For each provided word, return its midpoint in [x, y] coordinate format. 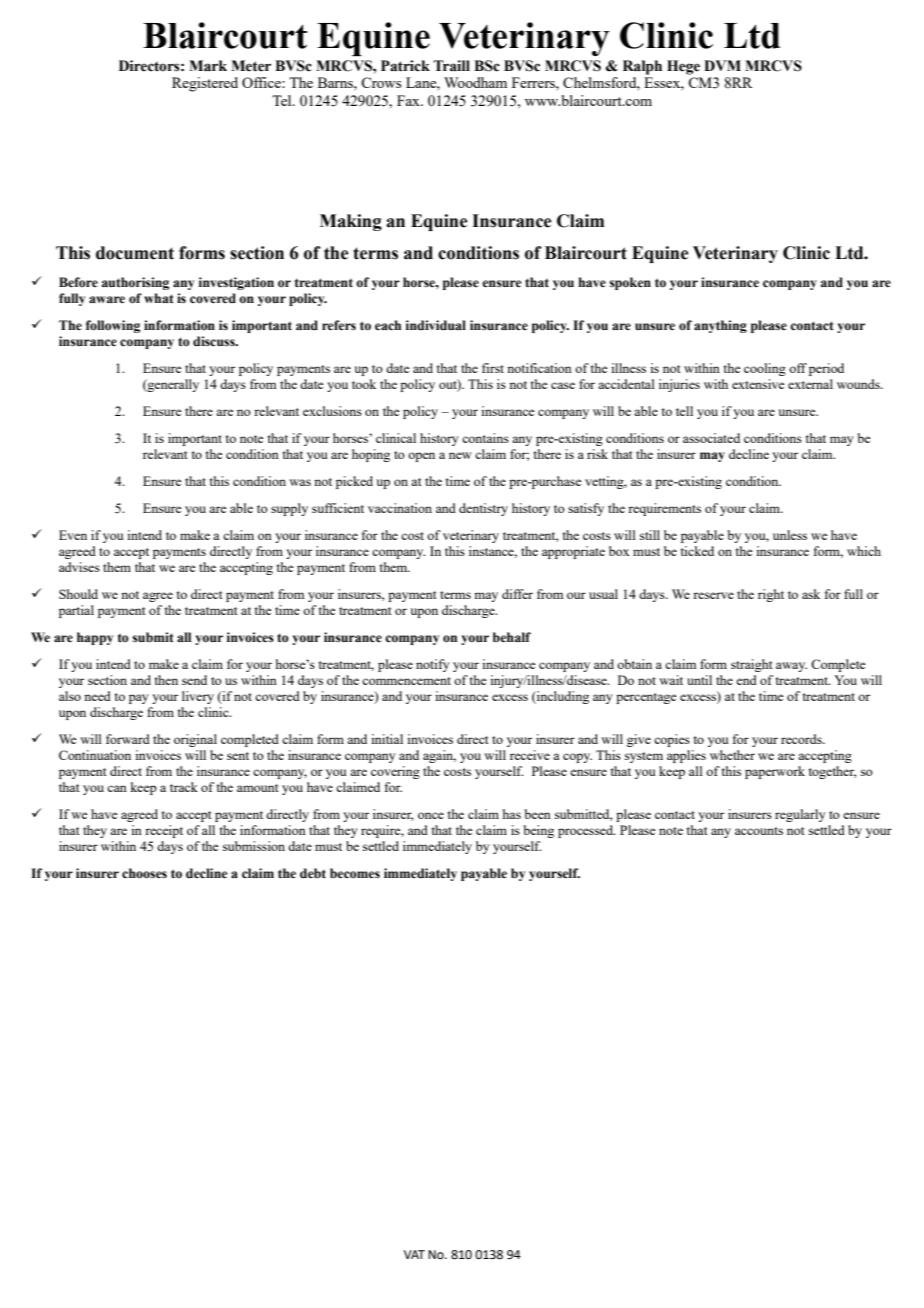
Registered [205, 84]
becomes [355, 873]
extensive [758, 384]
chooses [144, 873]
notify [433, 665]
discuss [215, 341]
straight [751, 665]
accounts [759, 831]
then [166, 680]
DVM [722, 65]
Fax [409, 100]
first [493, 368]
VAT [414, 1254]
